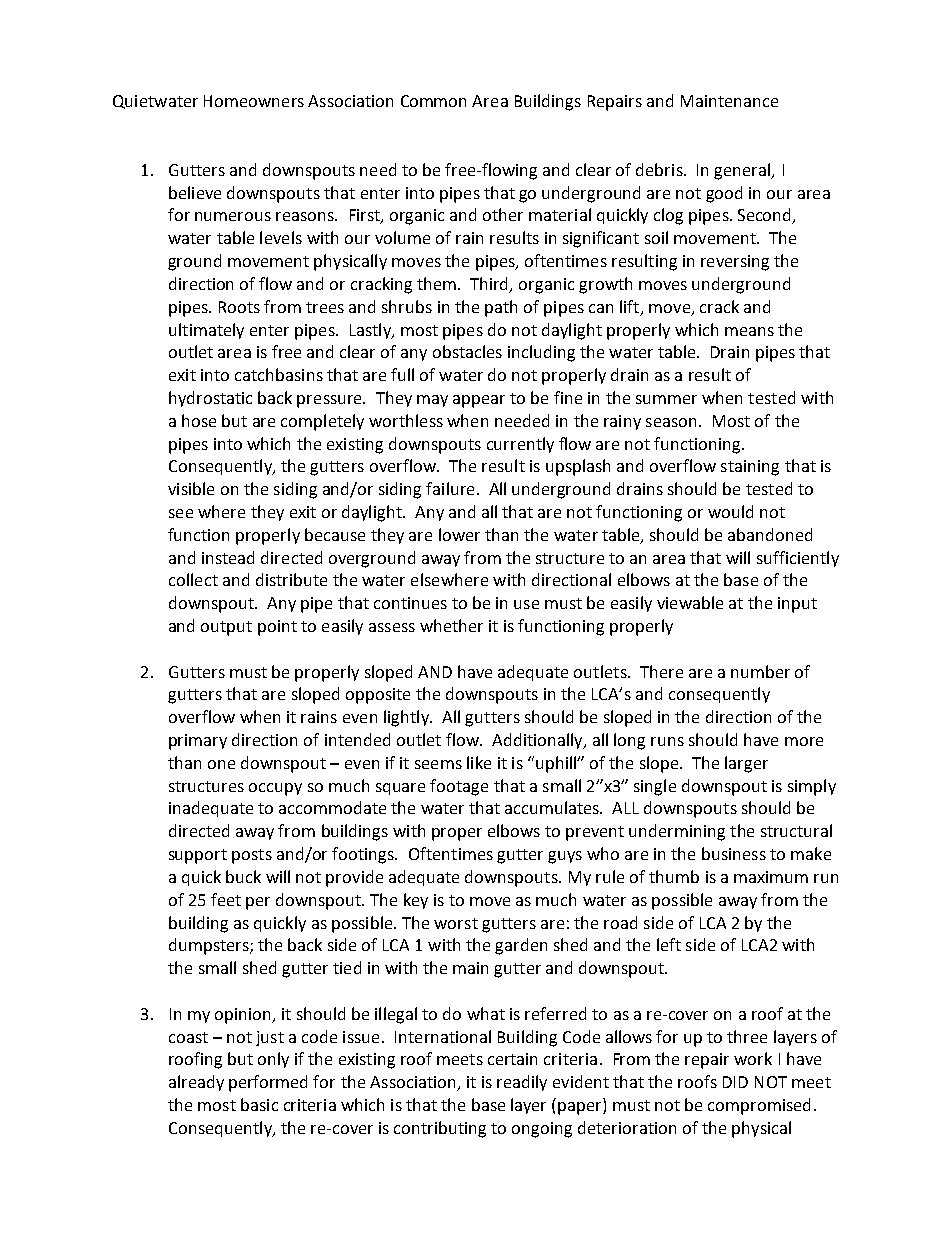 The width and height of the image is (952, 1233). I want to click on whether, so click(451, 625).
